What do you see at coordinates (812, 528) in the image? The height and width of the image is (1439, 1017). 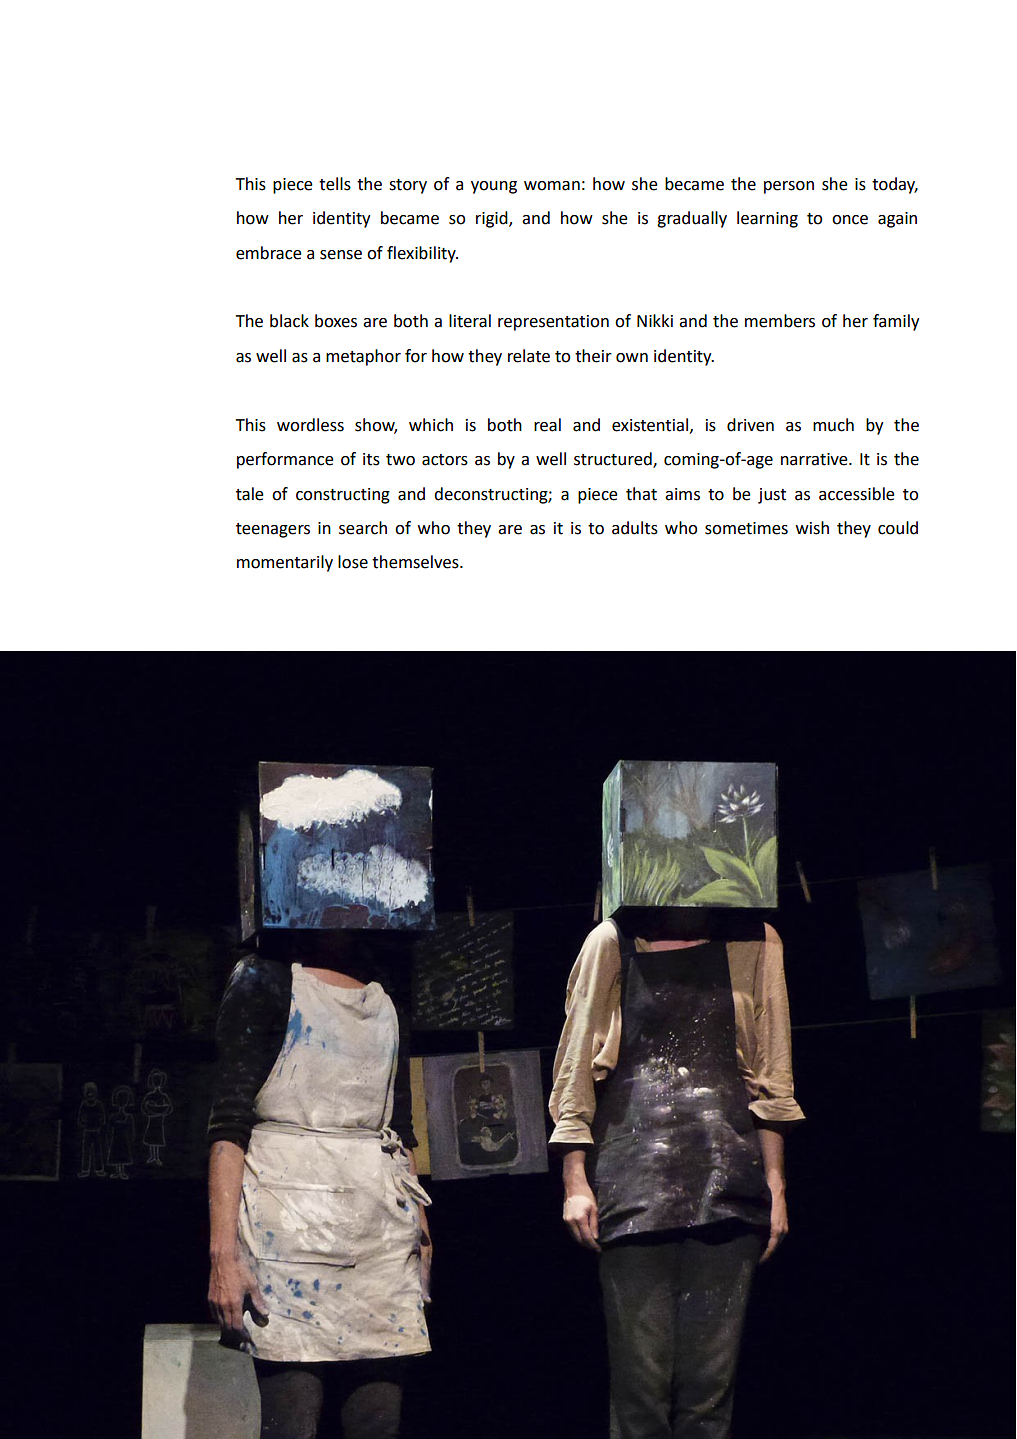 I see `wish` at bounding box center [812, 528].
